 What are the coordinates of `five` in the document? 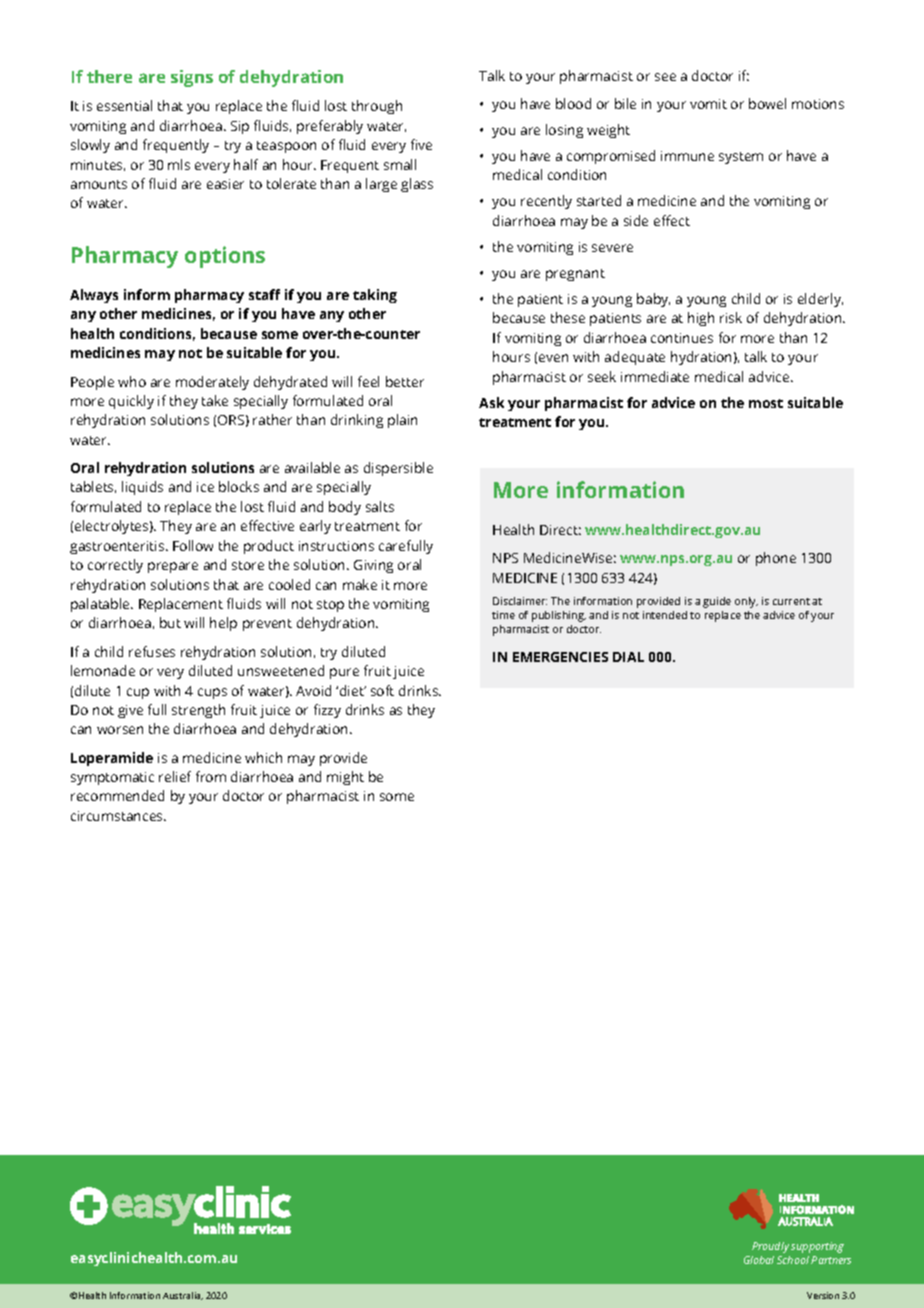 It's located at (421, 144).
